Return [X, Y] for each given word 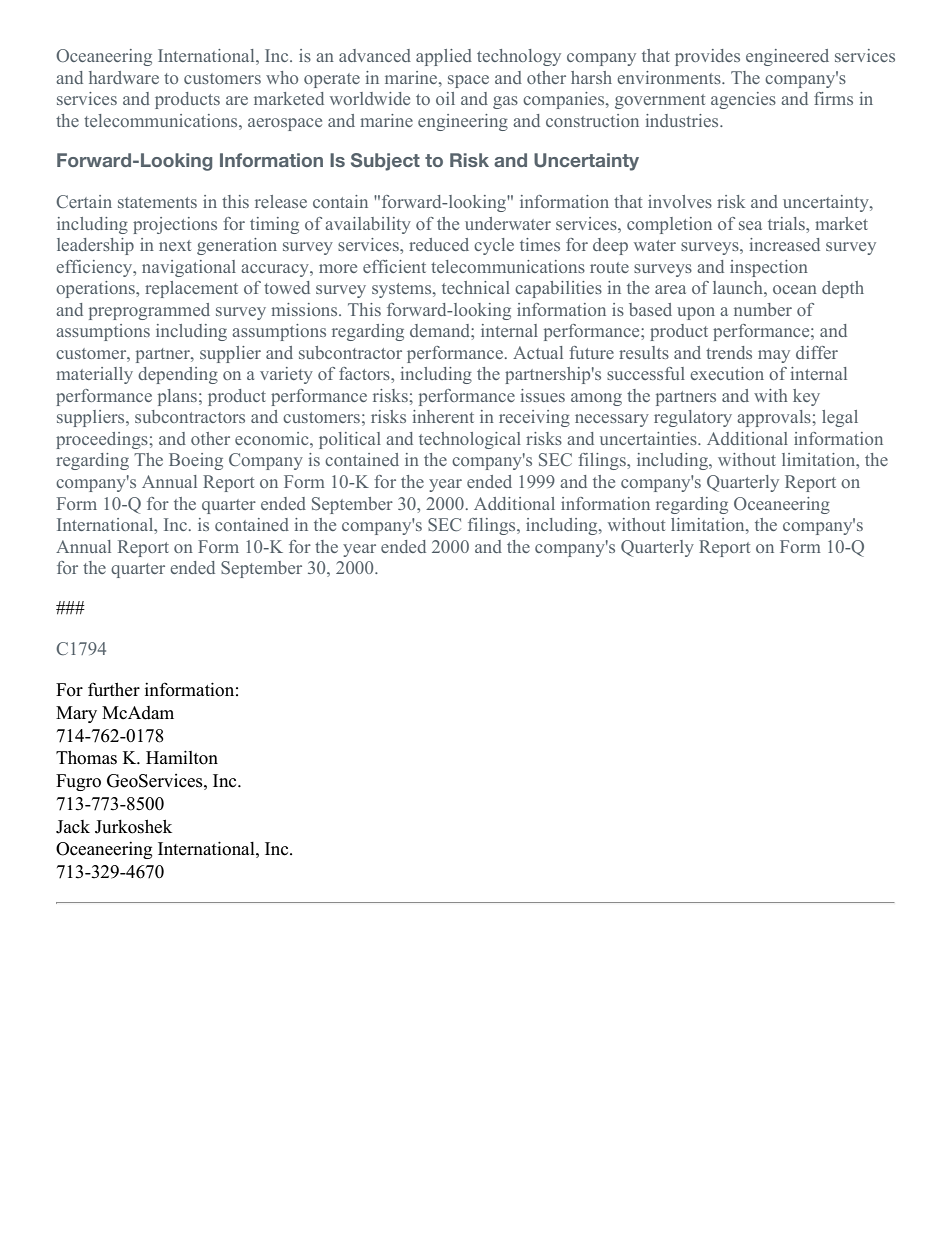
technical [476, 287]
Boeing [196, 461]
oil [445, 98]
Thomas [86, 757]
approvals [775, 418]
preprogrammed [149, 311]
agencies [743, 100]
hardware [124, 77]
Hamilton [182, 757]
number [763, 309]
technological [470, 440]
